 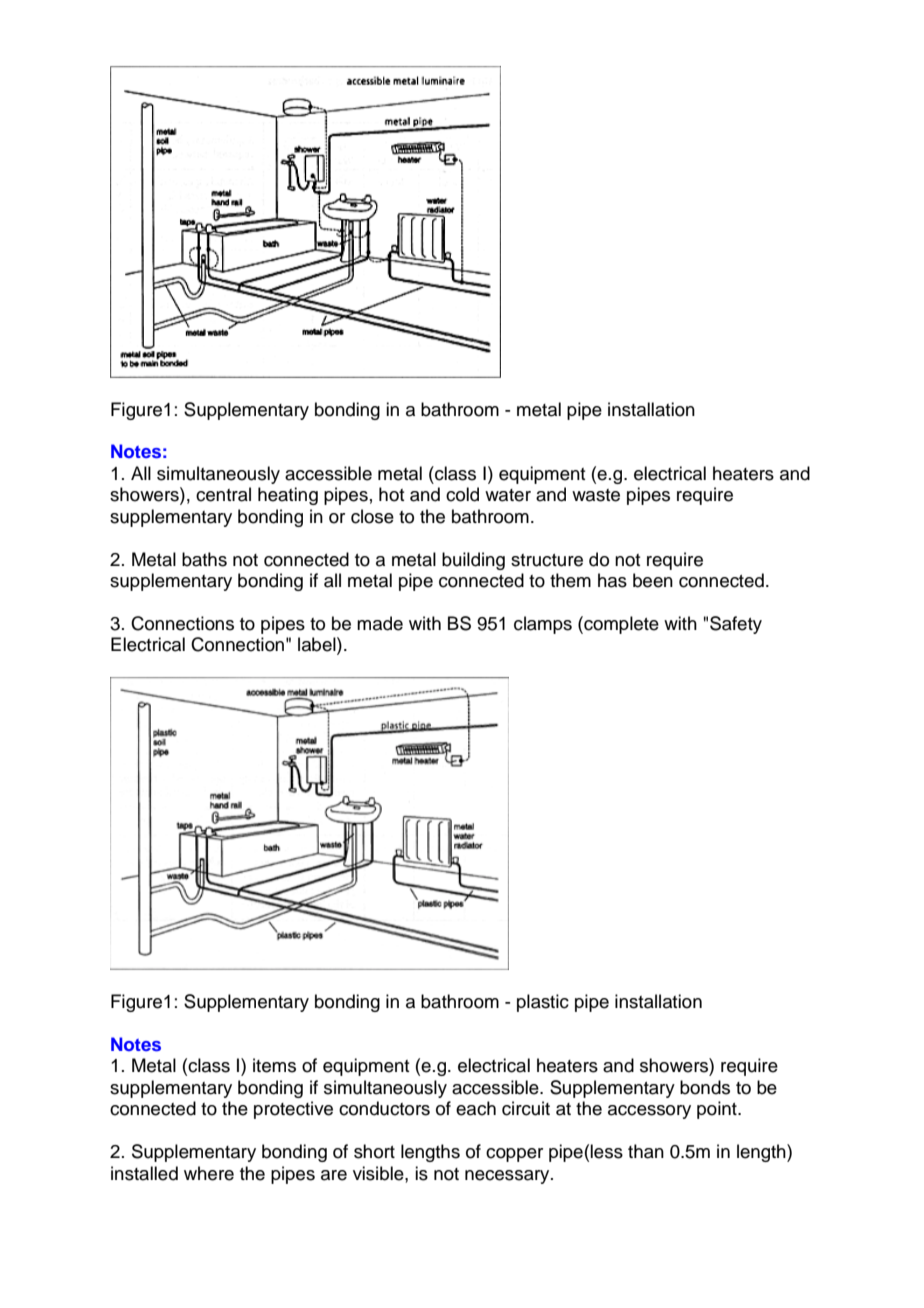 I want to click on protective, so click(x=293, y=1110).
